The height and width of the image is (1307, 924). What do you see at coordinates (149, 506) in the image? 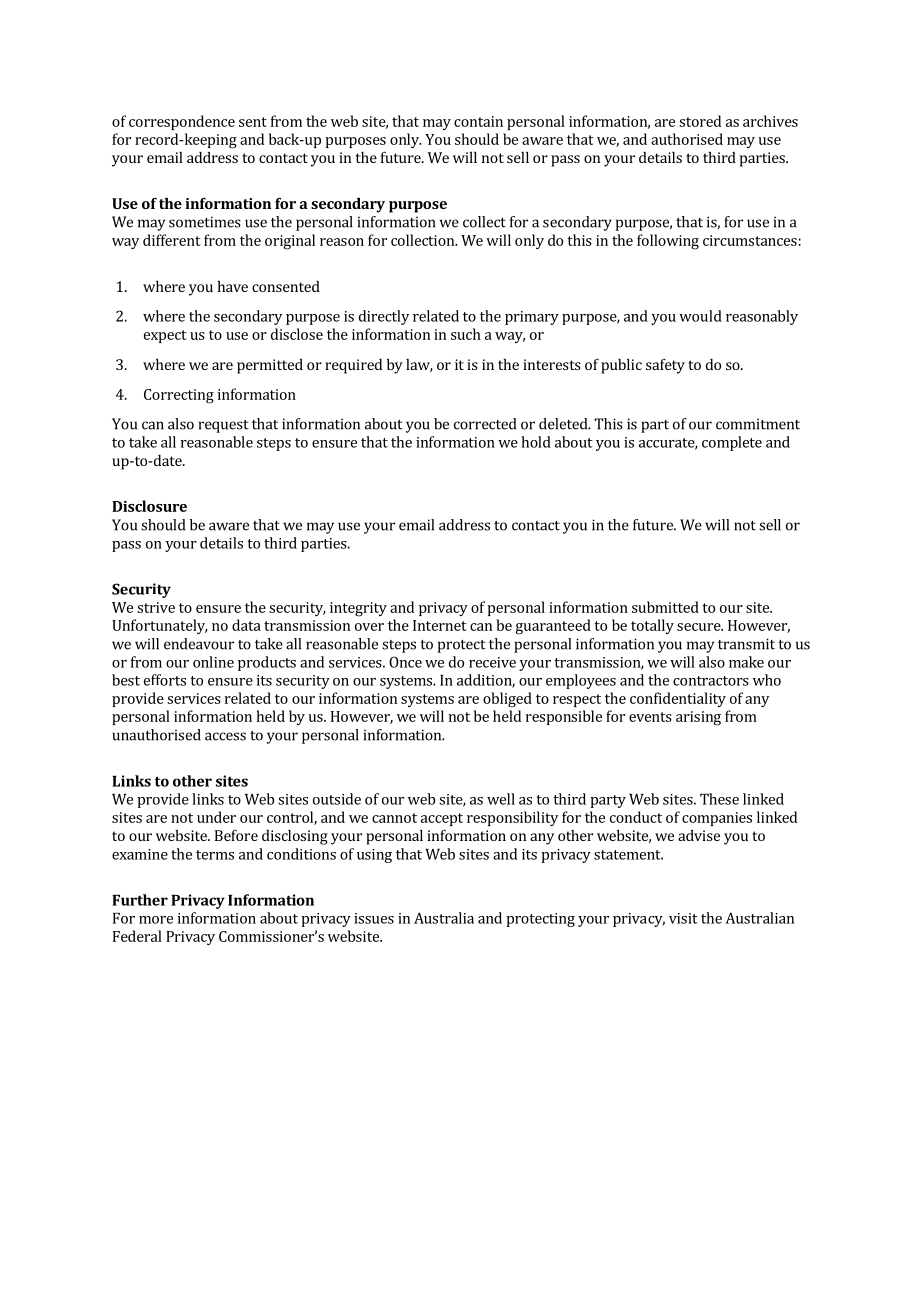
I see `Disclosure` at bounding box center [149, 506].
